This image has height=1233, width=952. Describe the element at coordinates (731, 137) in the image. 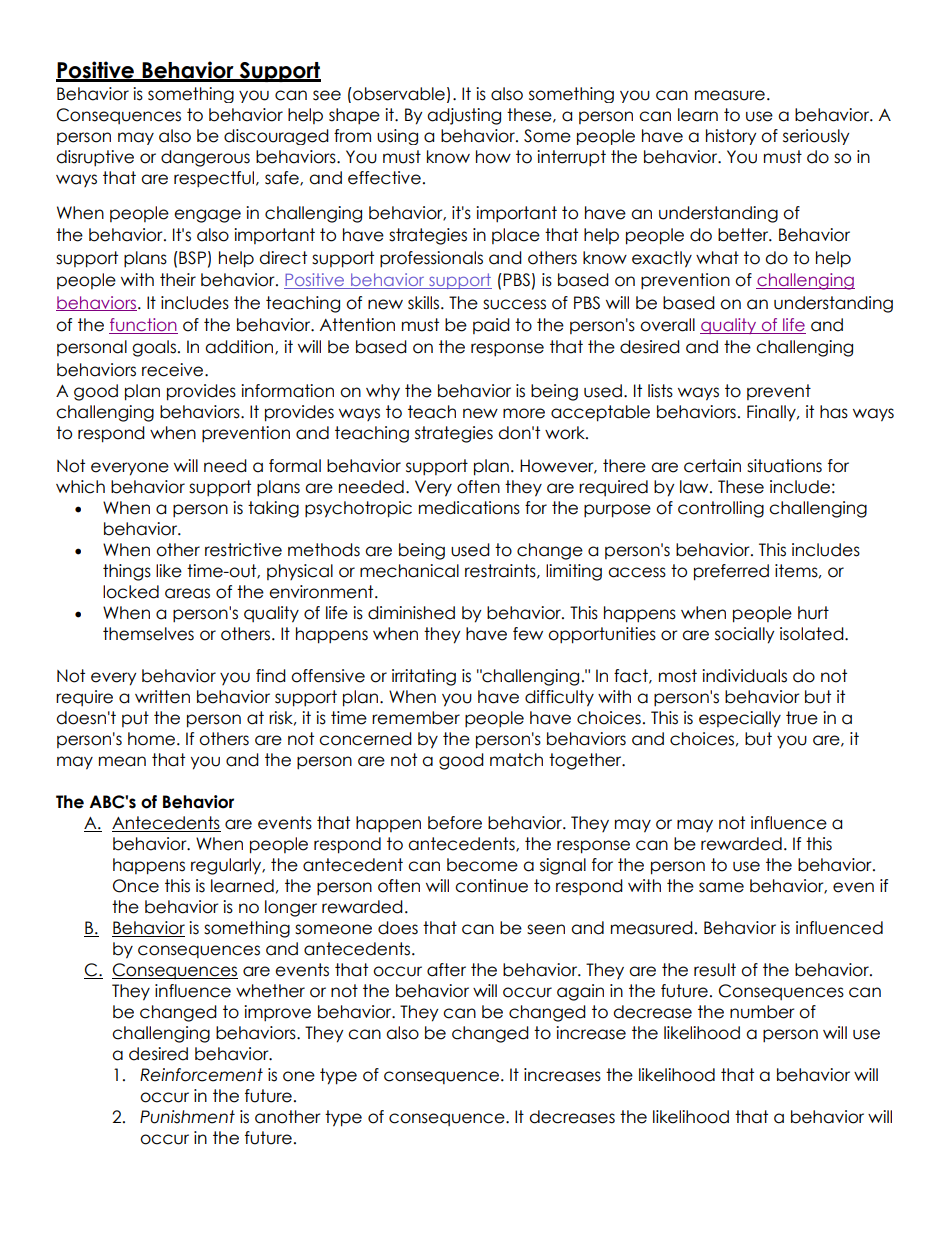

I see `history` at that location.
